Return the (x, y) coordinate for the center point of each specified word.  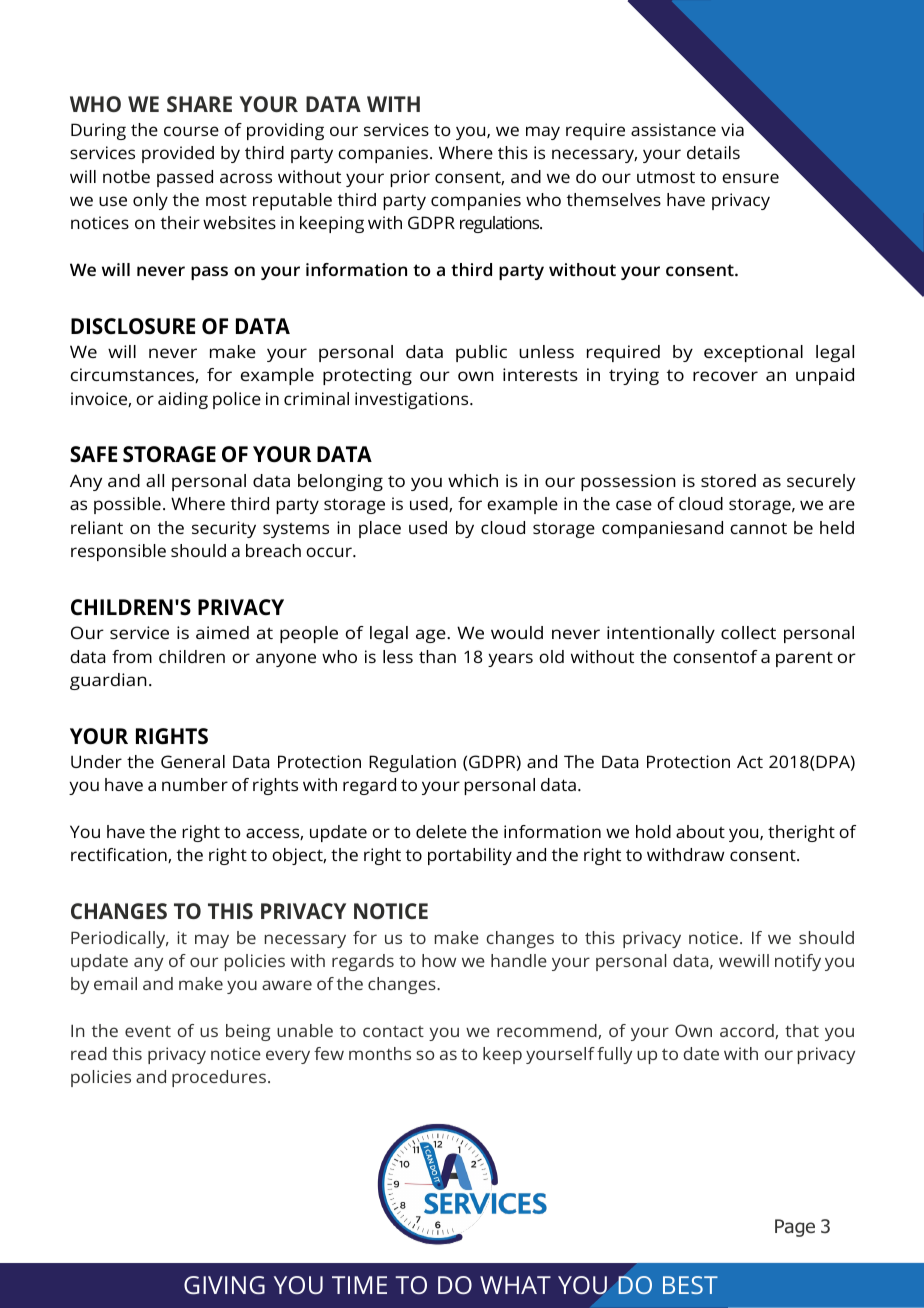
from (132, 656)
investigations (413, 400)
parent (804, 659)
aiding (183, 400)
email (115, 983)
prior (410, 178)
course (191, 131)
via (732, 129)
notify (798, 962)
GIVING (224, 1285)
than (437, 656)
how (439, 960)
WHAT (515, 1285)
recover (725, 376)
